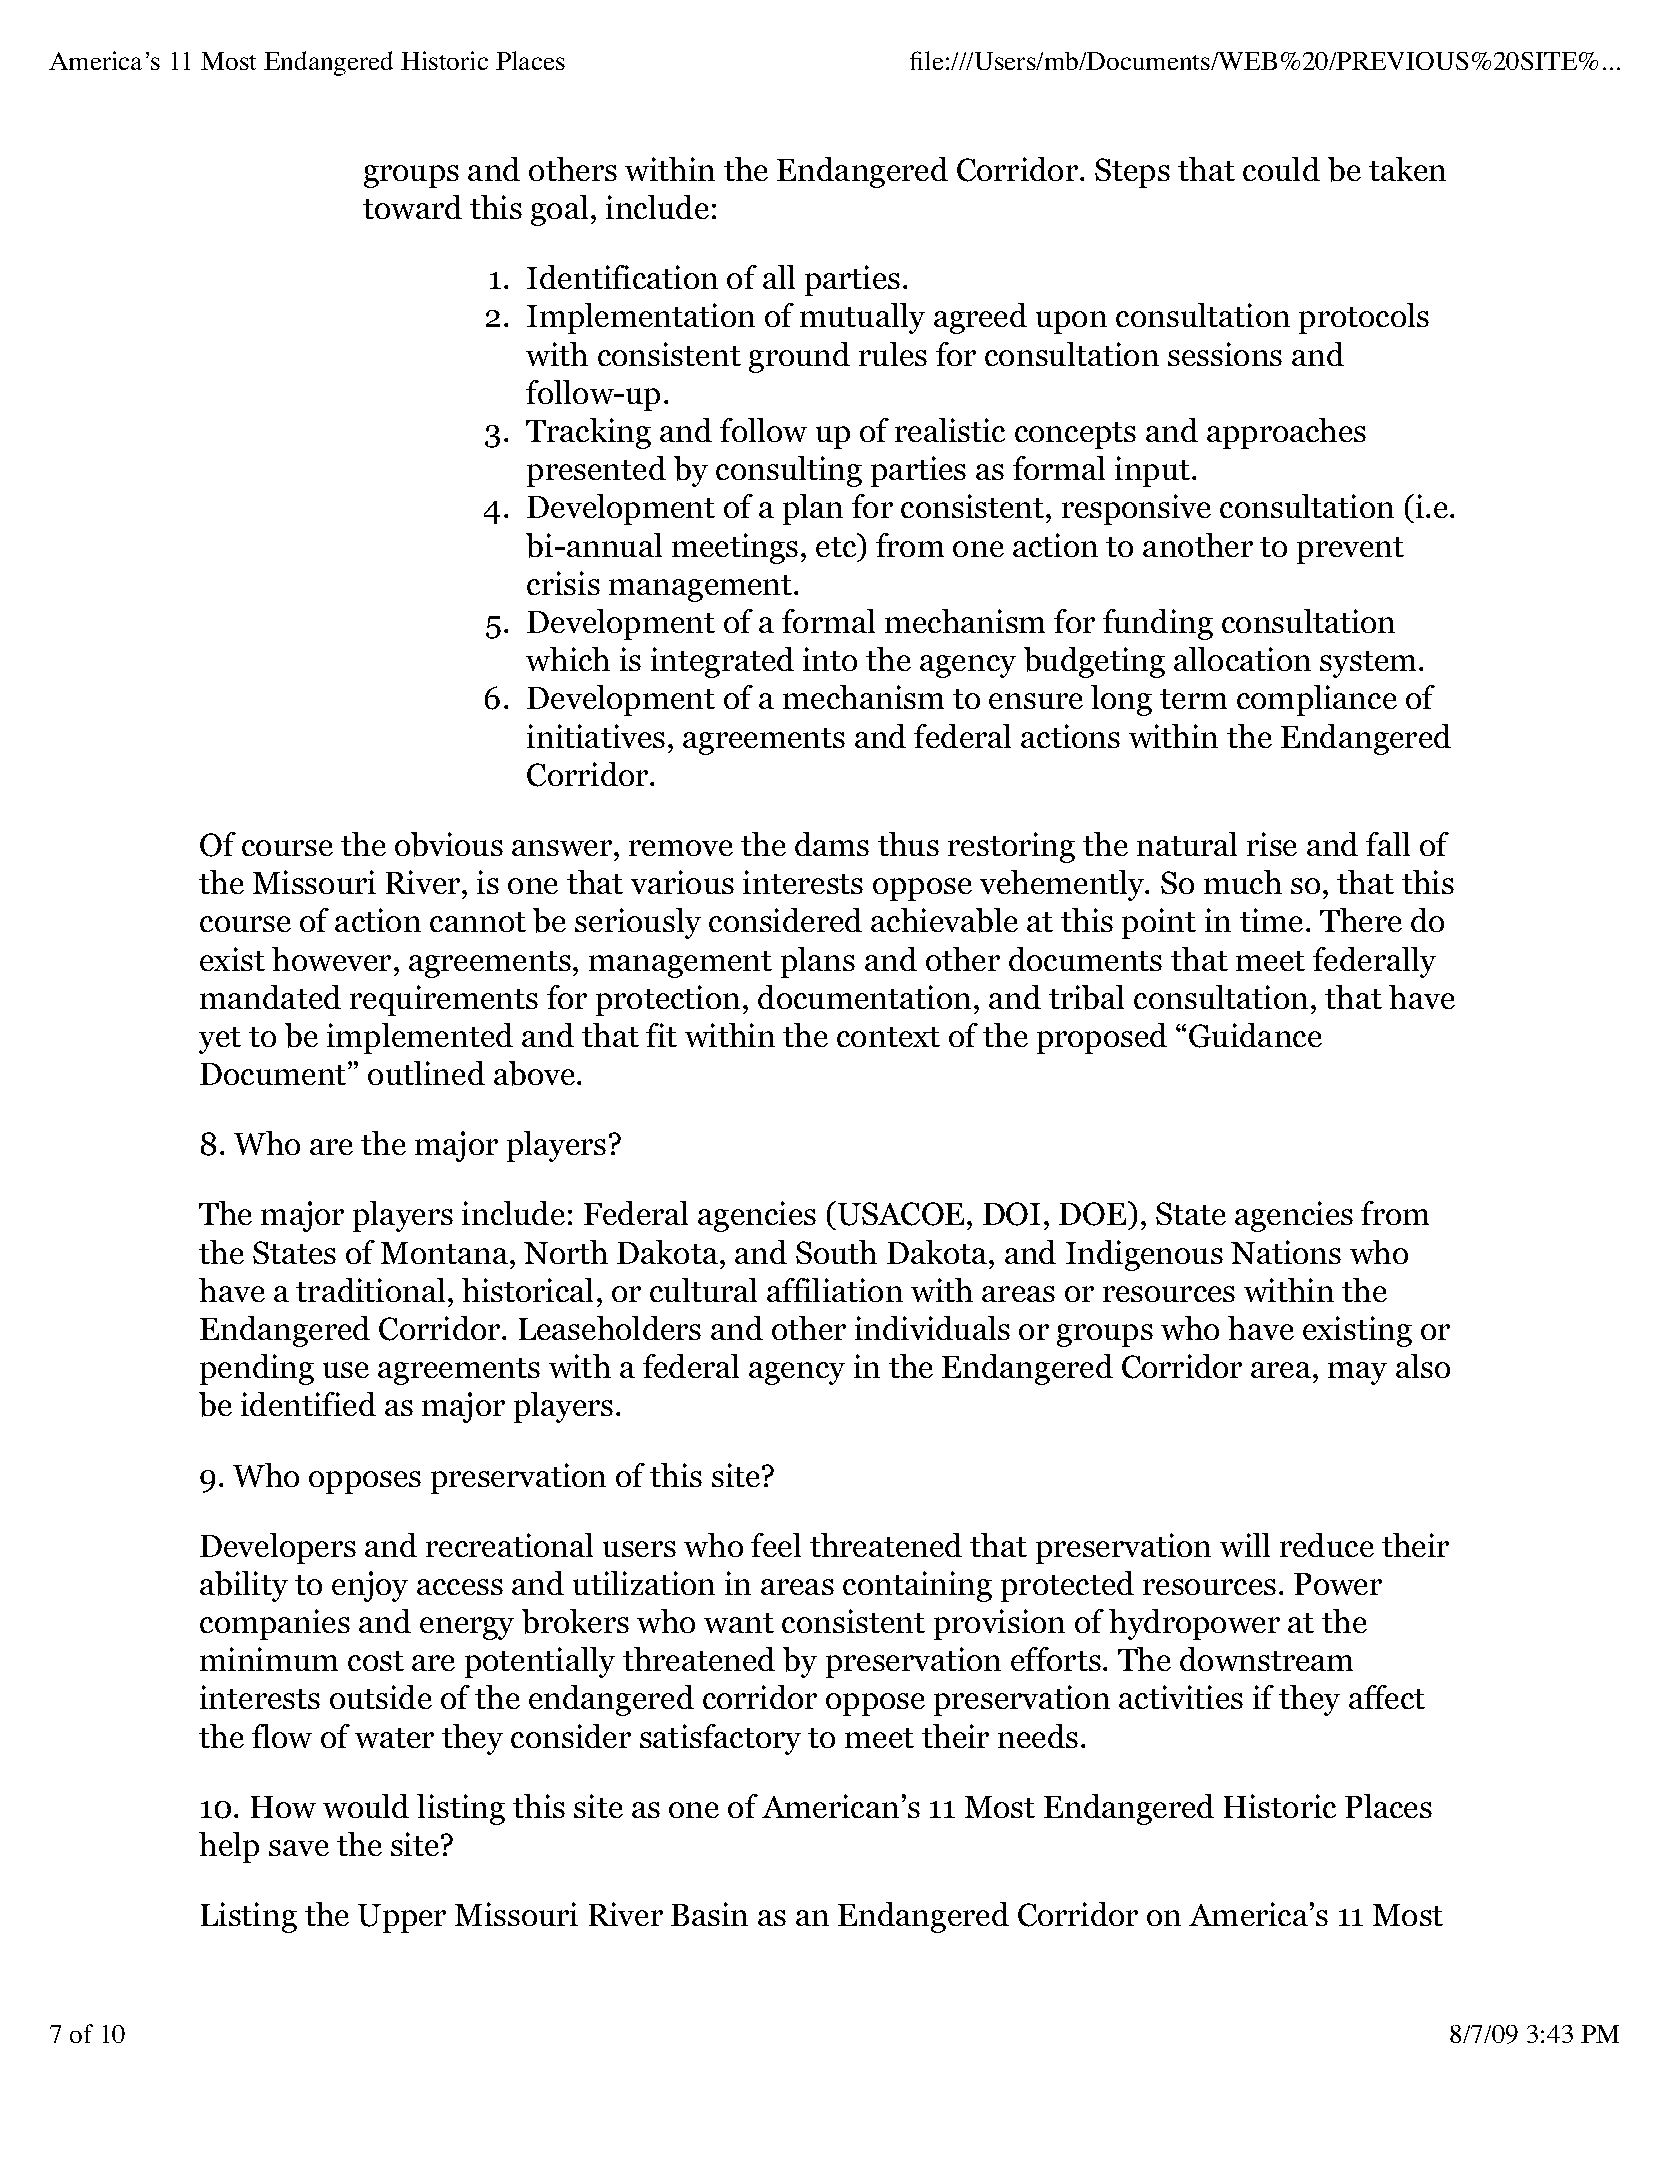 The height and width of the screenshot is (2161, 1670). Describe the element at coordinates (862, 318) in the screenshot. I see `mutually` at that location.
